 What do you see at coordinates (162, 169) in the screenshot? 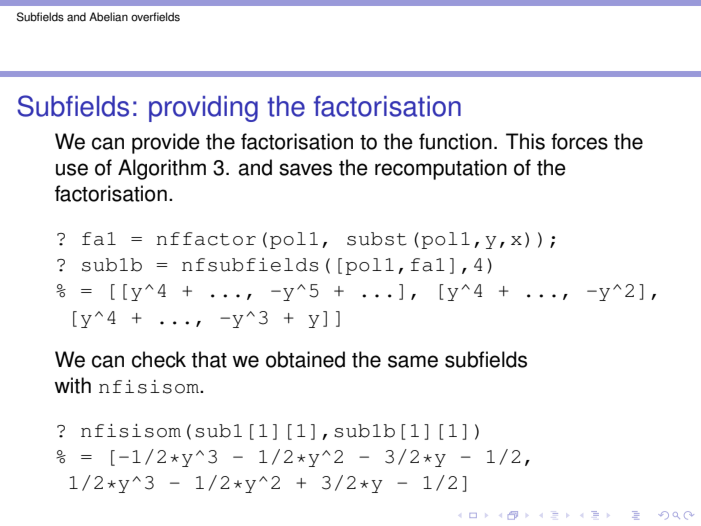
I see `Algorithm` at bounding box center [162, 169].
